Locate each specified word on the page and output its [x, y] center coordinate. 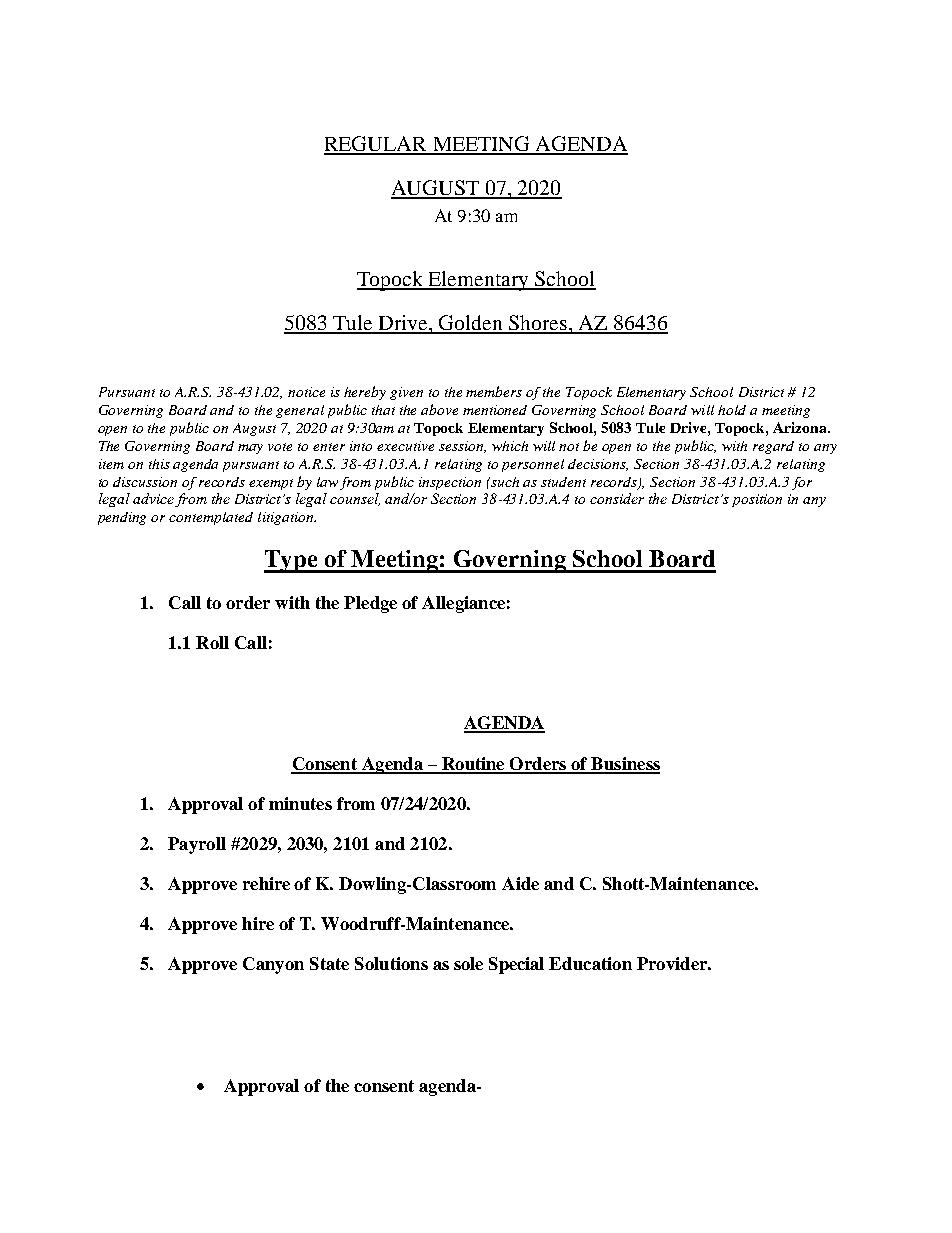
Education [590, 963]
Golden [471, 324]
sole [468, 963]
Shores [538, 324]
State [329, 963]
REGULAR [376, 145]
